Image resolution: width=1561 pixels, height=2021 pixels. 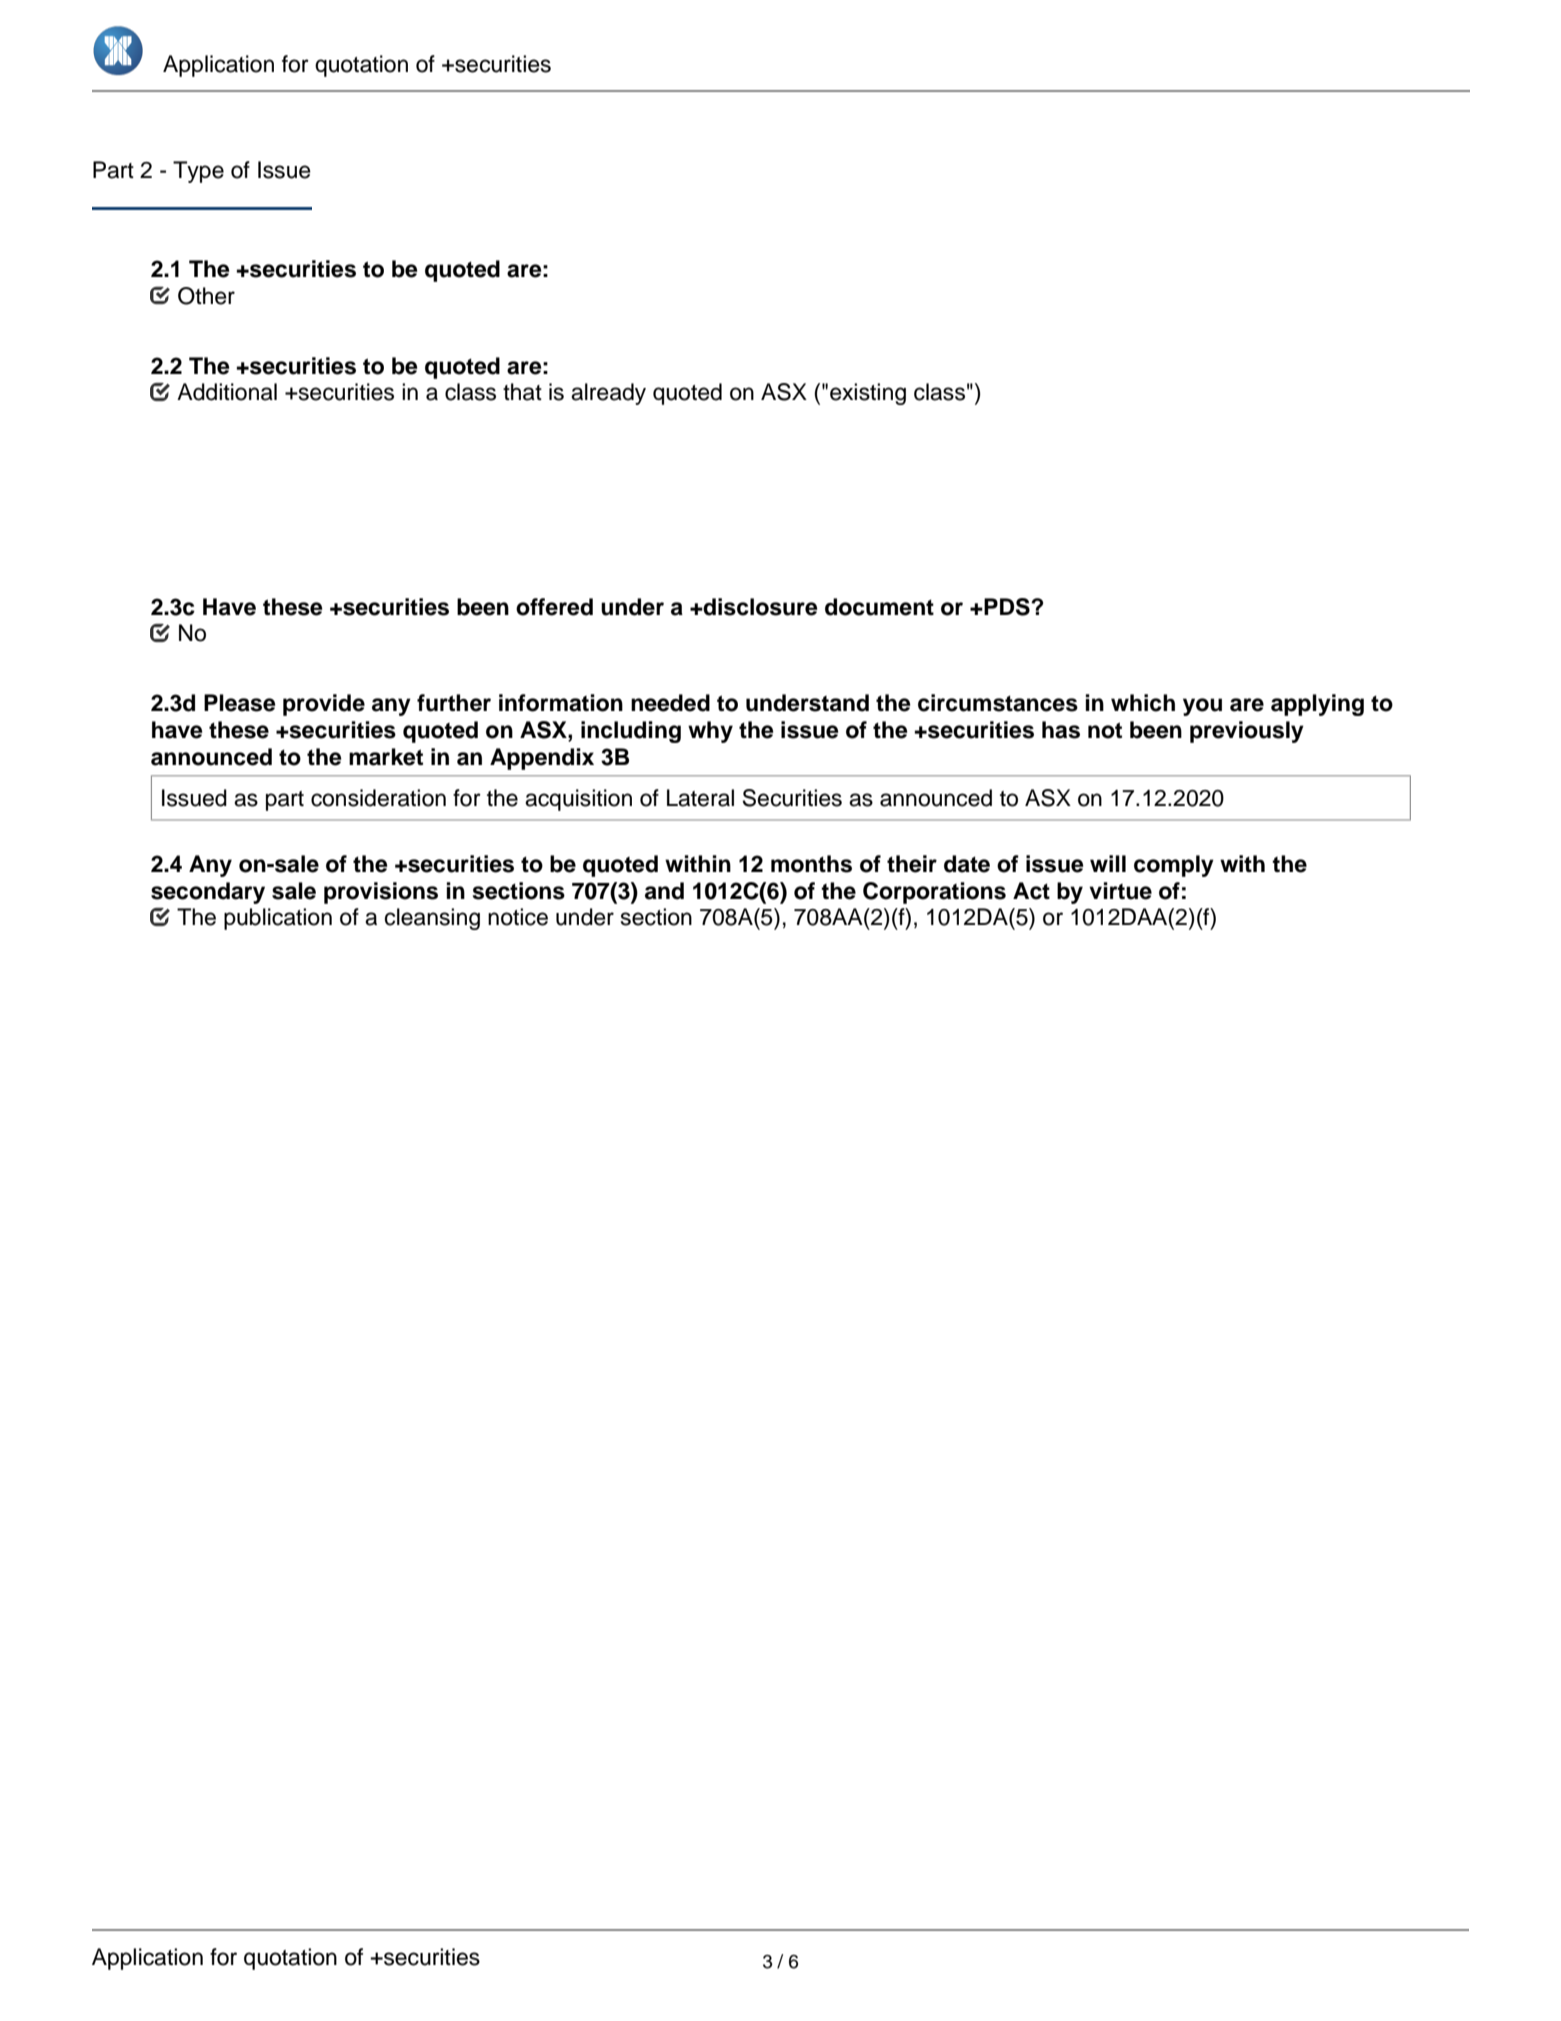 I want to click on existing, so click(x=868, y=394).
